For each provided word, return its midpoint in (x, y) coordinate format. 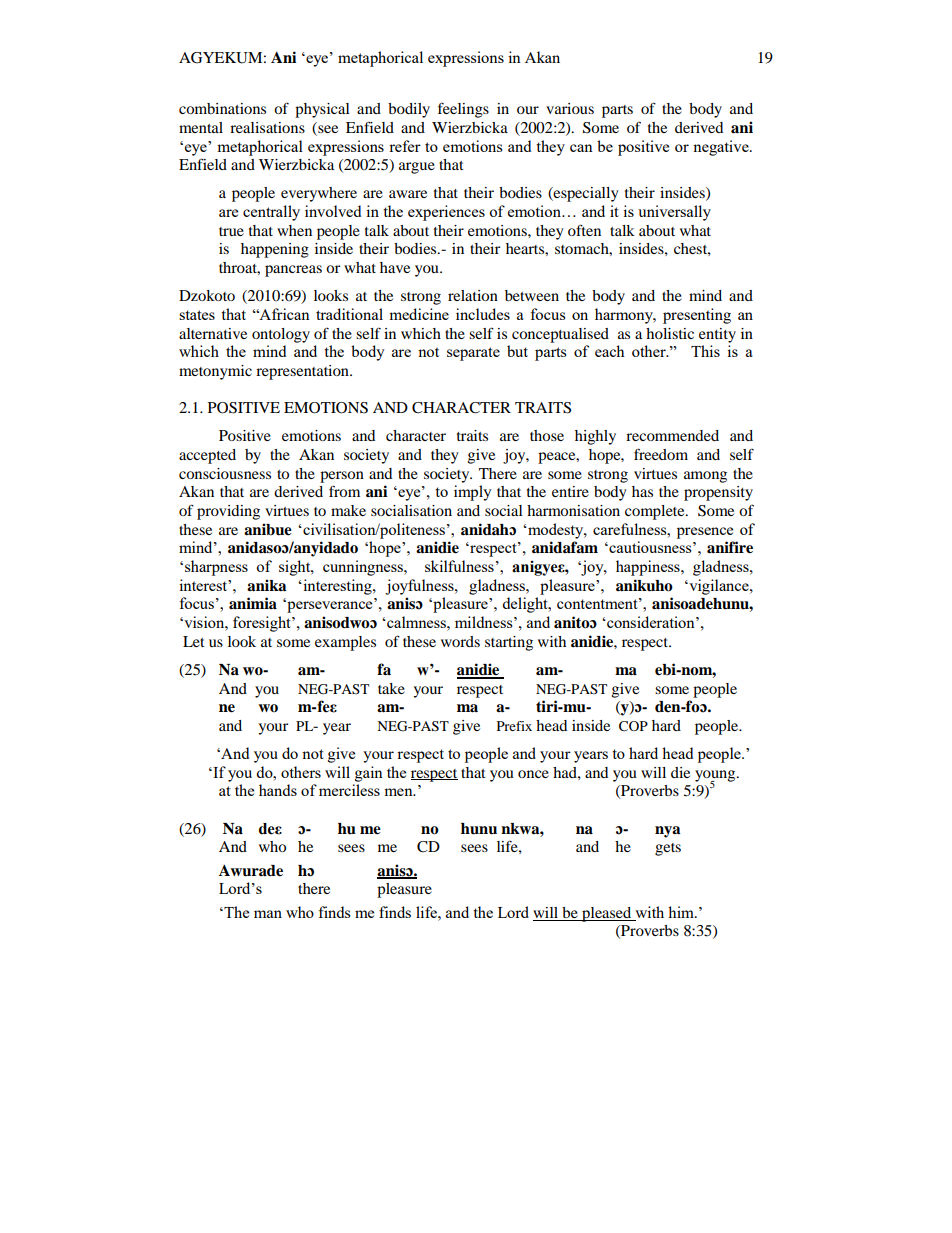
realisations (267, 127)
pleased (607, 914)
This (705, 351)
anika (266, 585)
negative (722, 148)
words (460, 641)
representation (303, 372)
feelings (463, 110)
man (268, 914)
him (682, 912)
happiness (649, 568)
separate (473, 354)
